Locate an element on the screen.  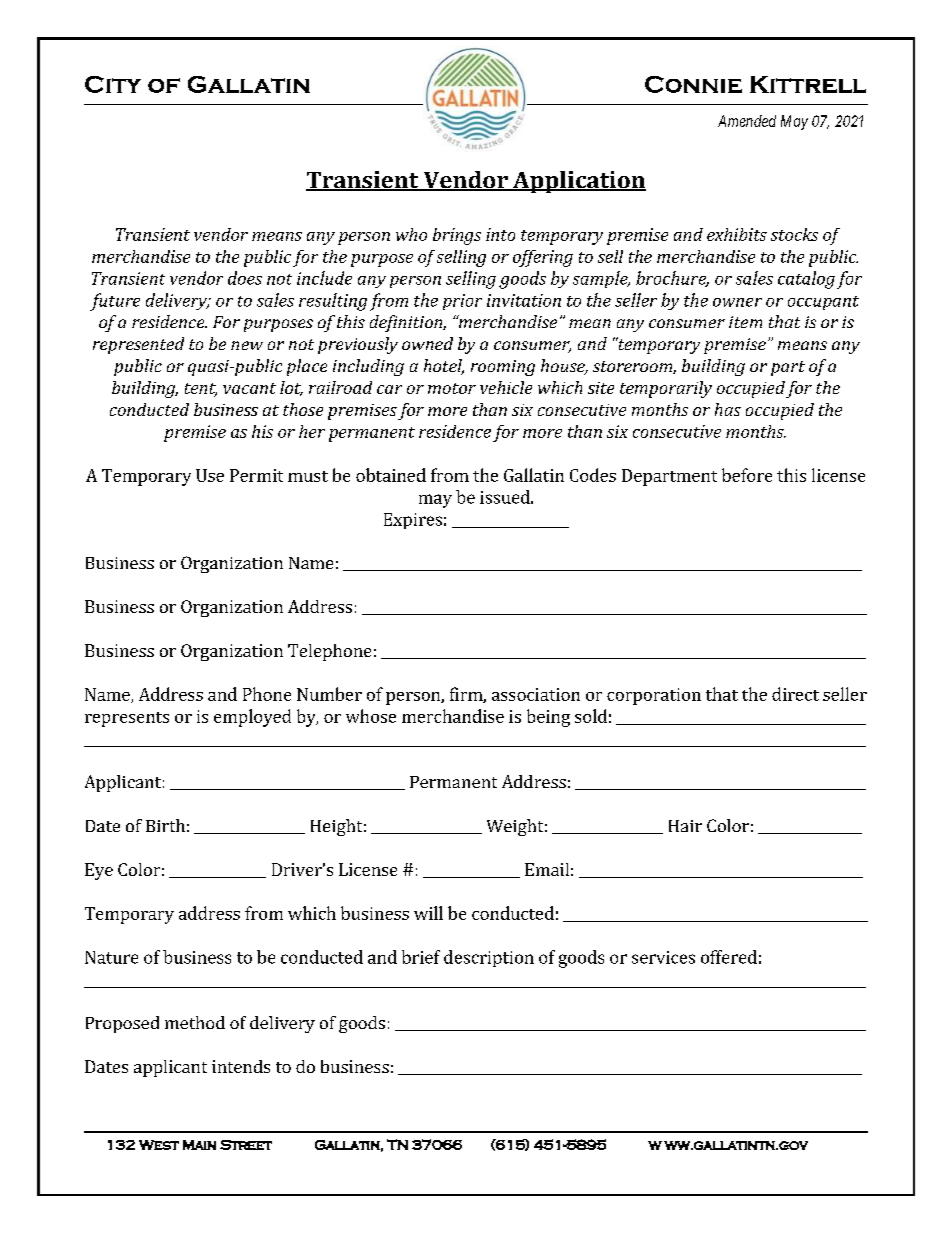
Application is located at coordinates (578, 182).
